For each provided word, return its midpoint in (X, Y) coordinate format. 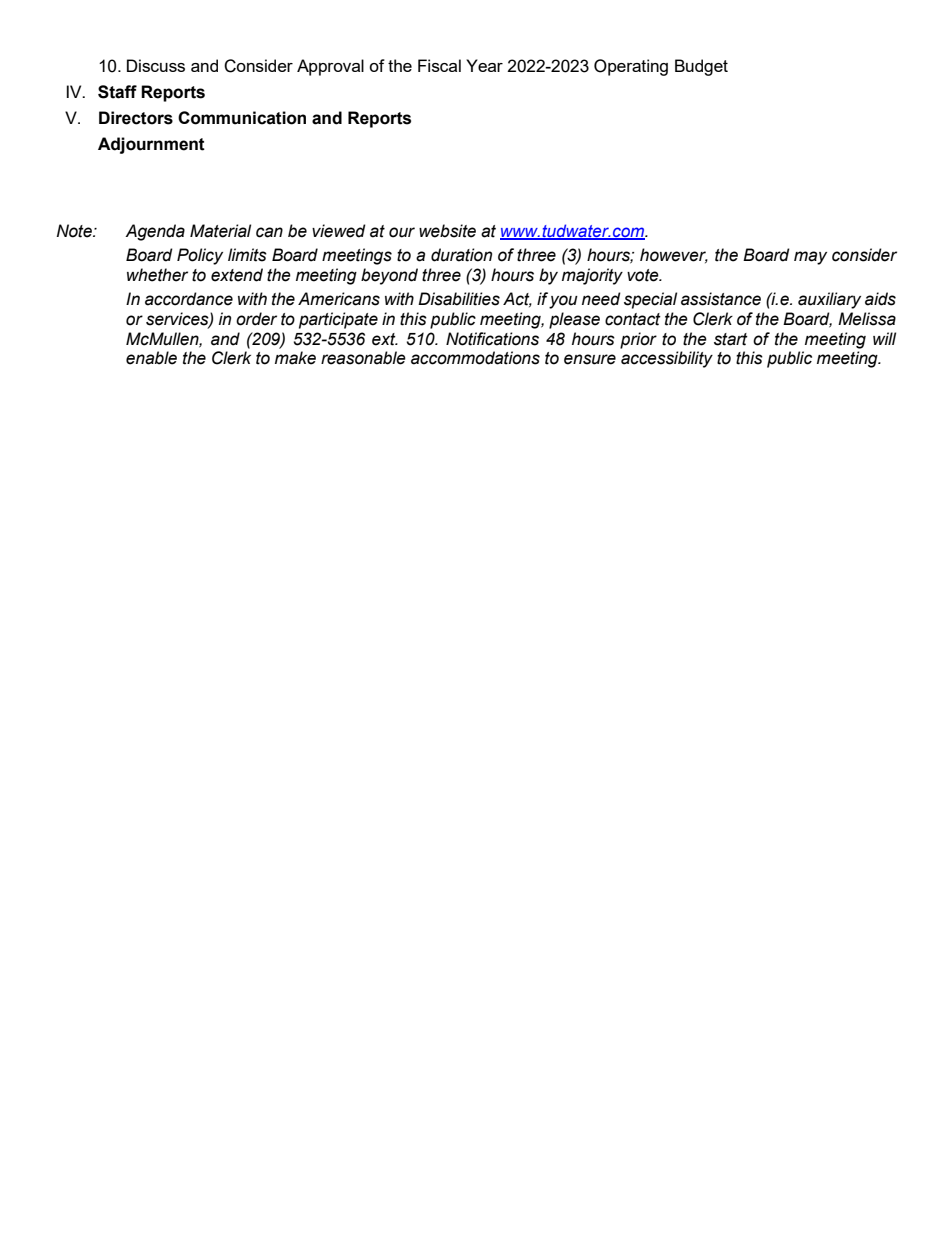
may (810, 258)
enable (151, 358)
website (447, 231)
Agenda (155, 232)
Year (484, 65)
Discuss (156, 65)
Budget (701, 67)
